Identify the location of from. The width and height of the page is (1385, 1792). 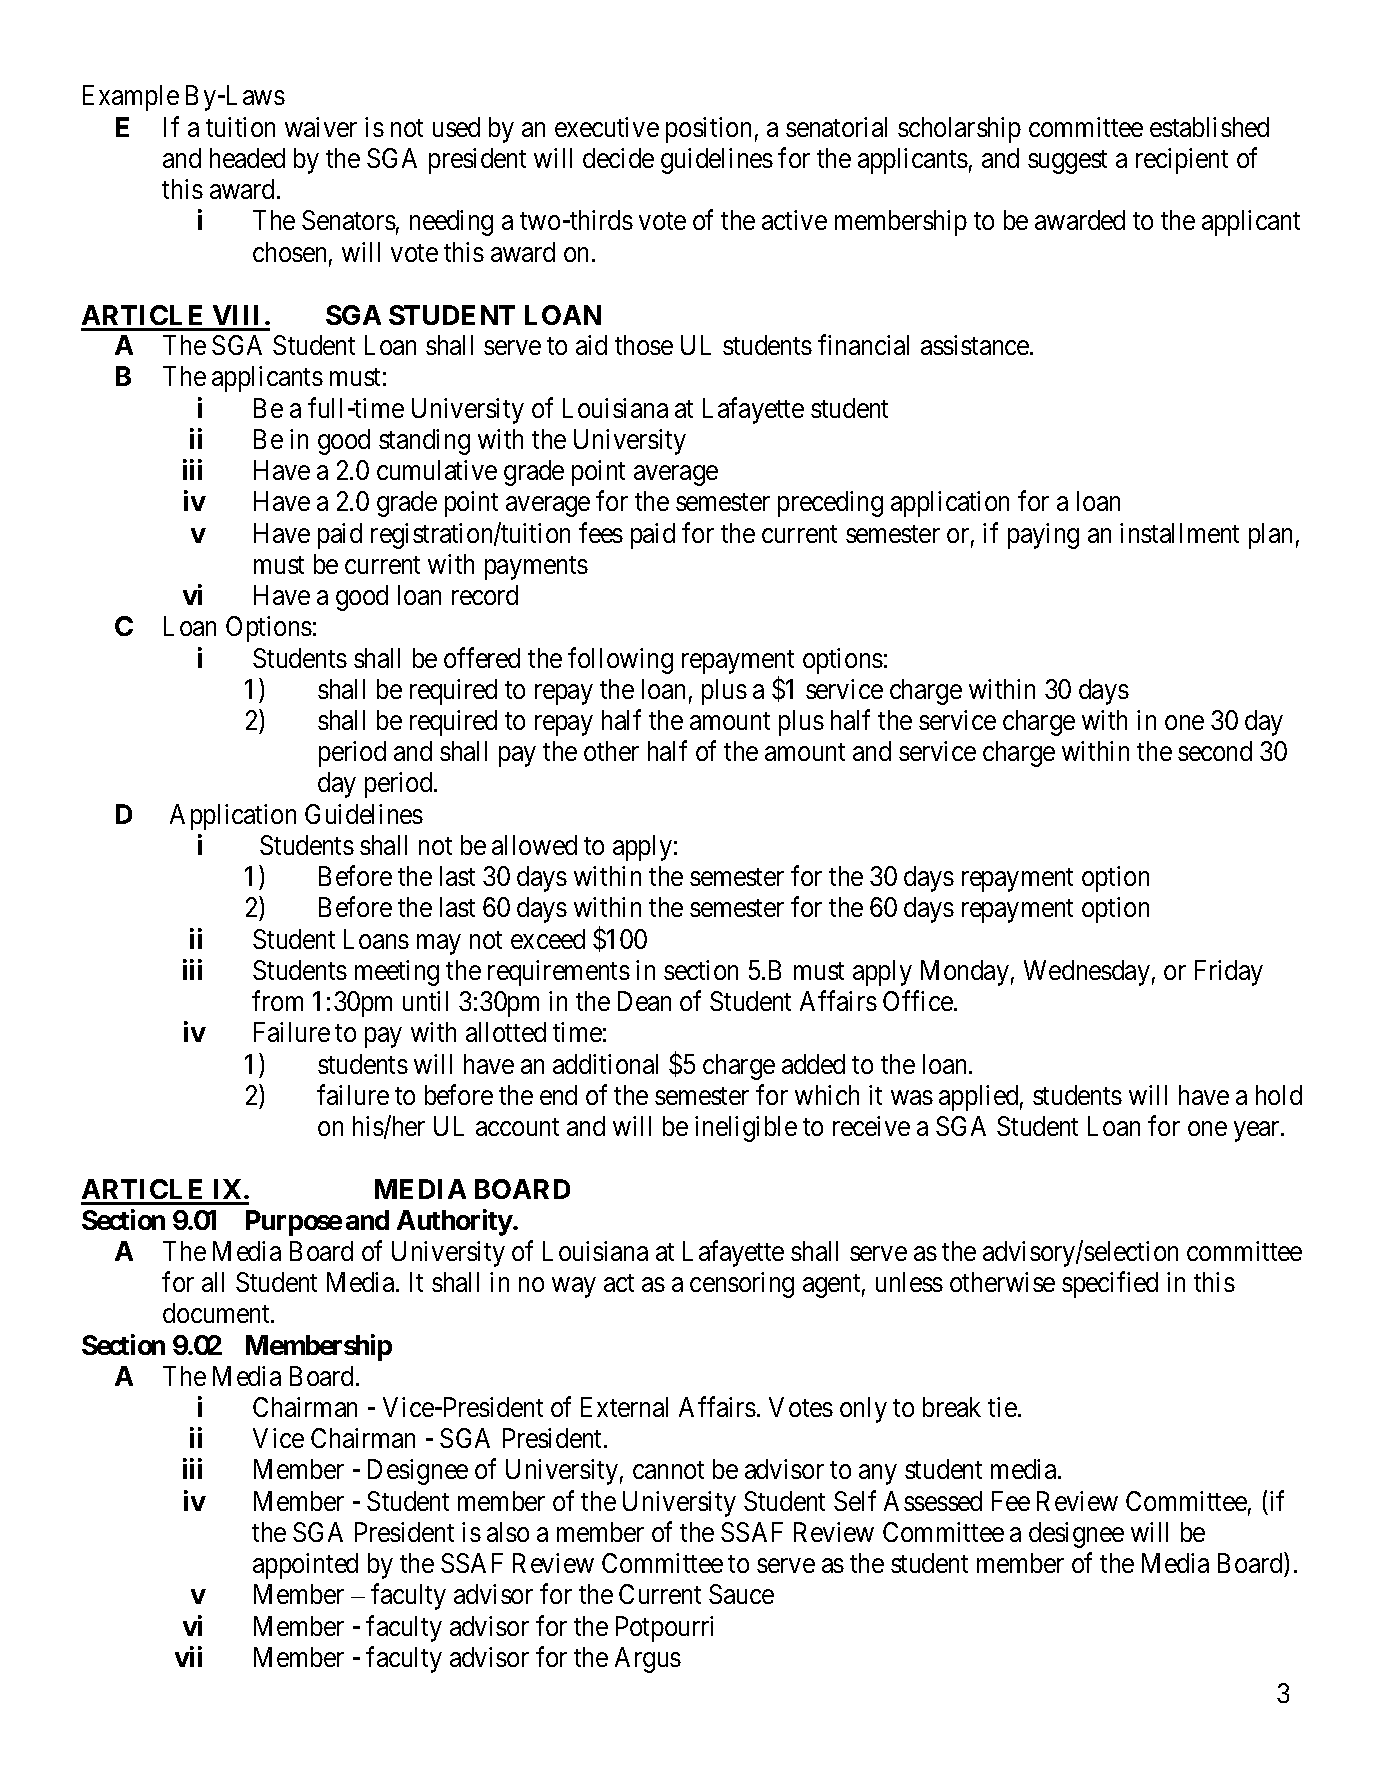
(277, 1001).
